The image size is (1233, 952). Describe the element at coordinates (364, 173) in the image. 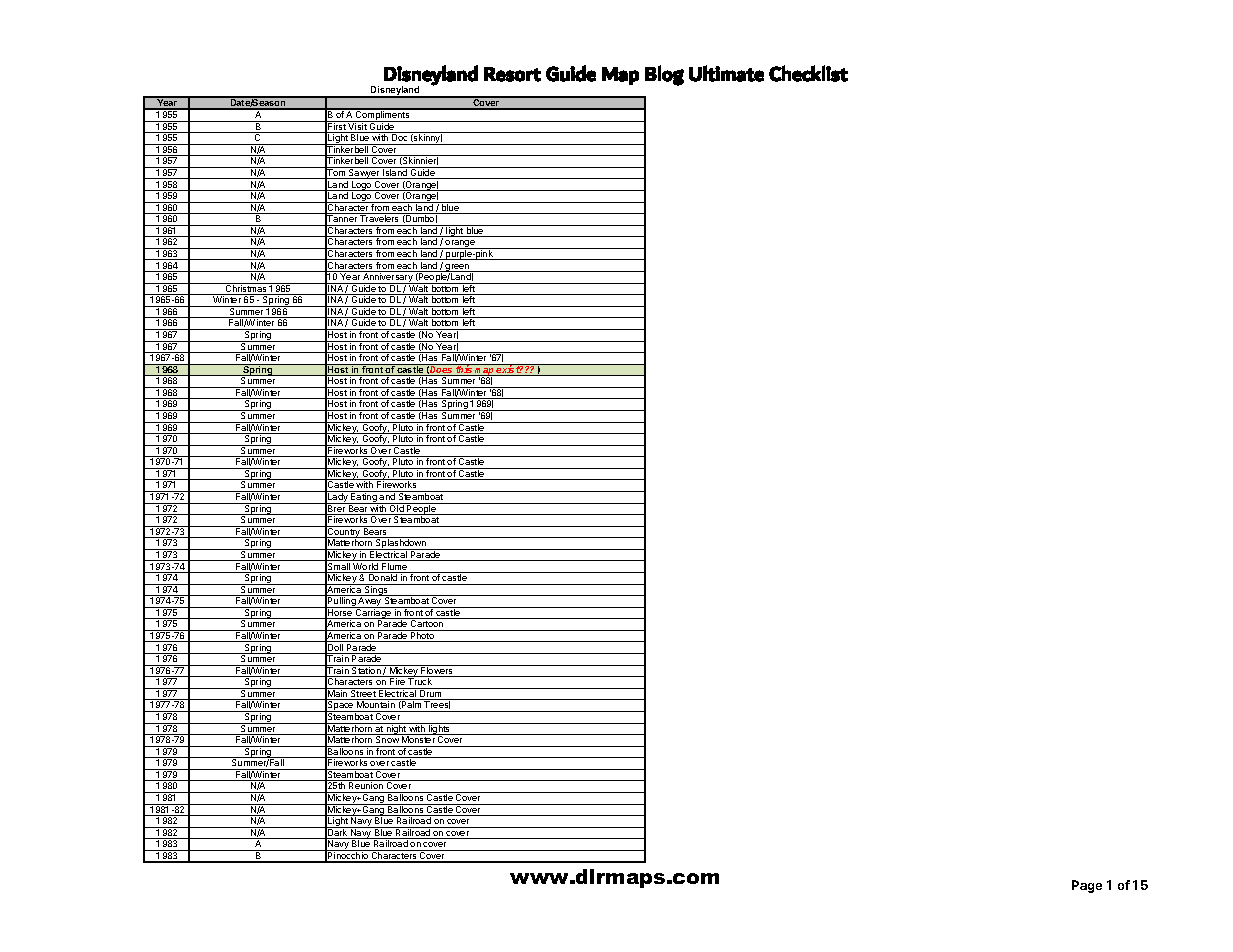

I see `Sawyer` at that location.
